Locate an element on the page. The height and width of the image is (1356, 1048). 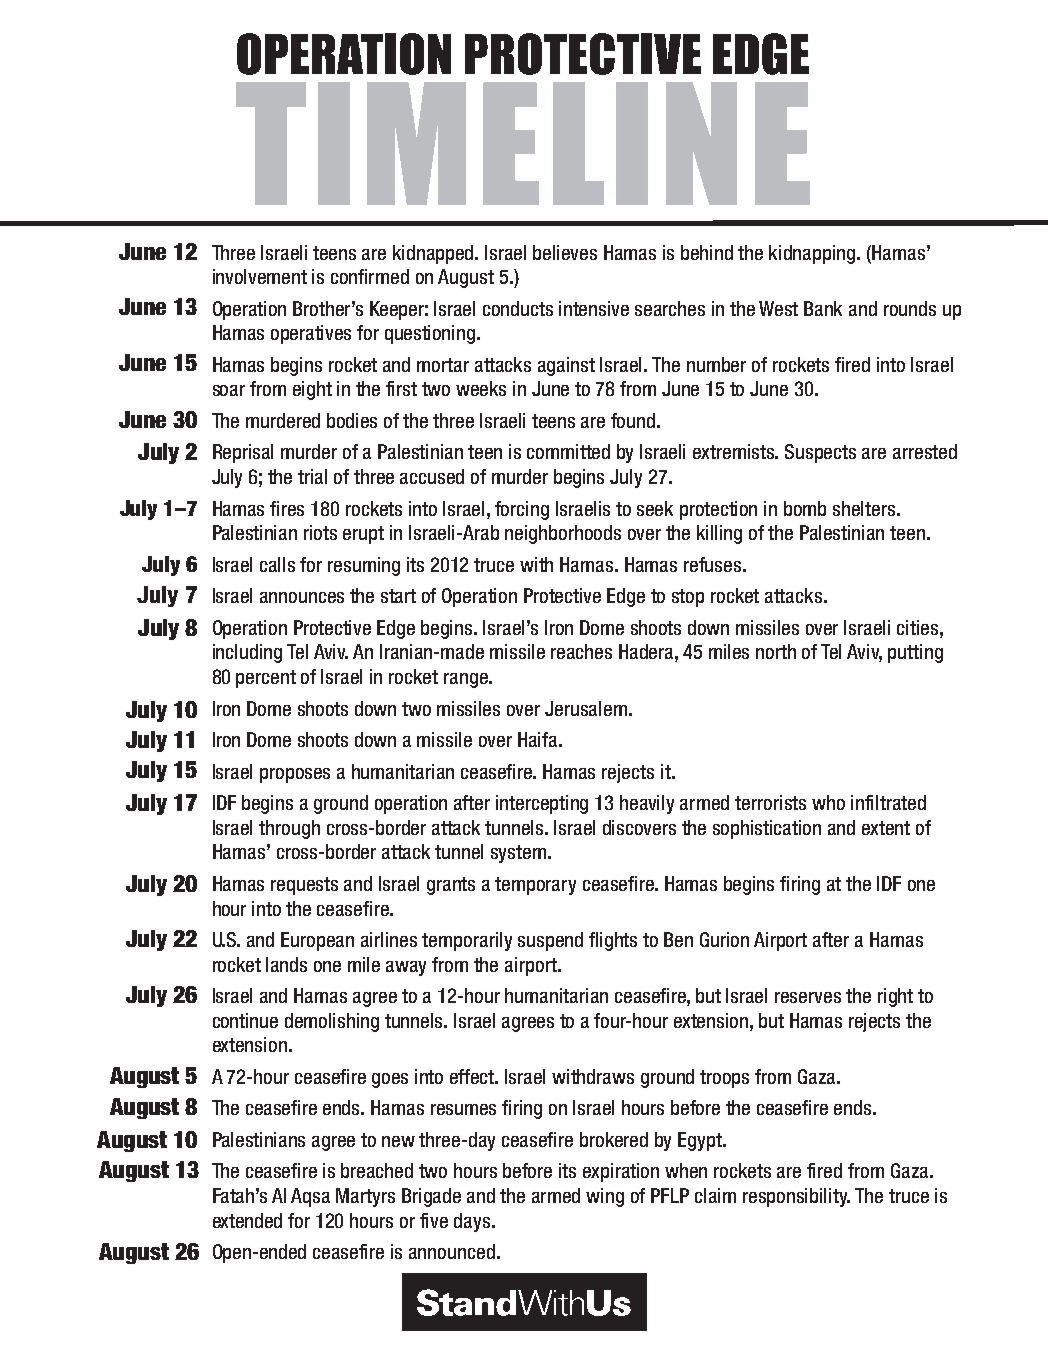
Jerusalem is located at coordinates (586, 708).
